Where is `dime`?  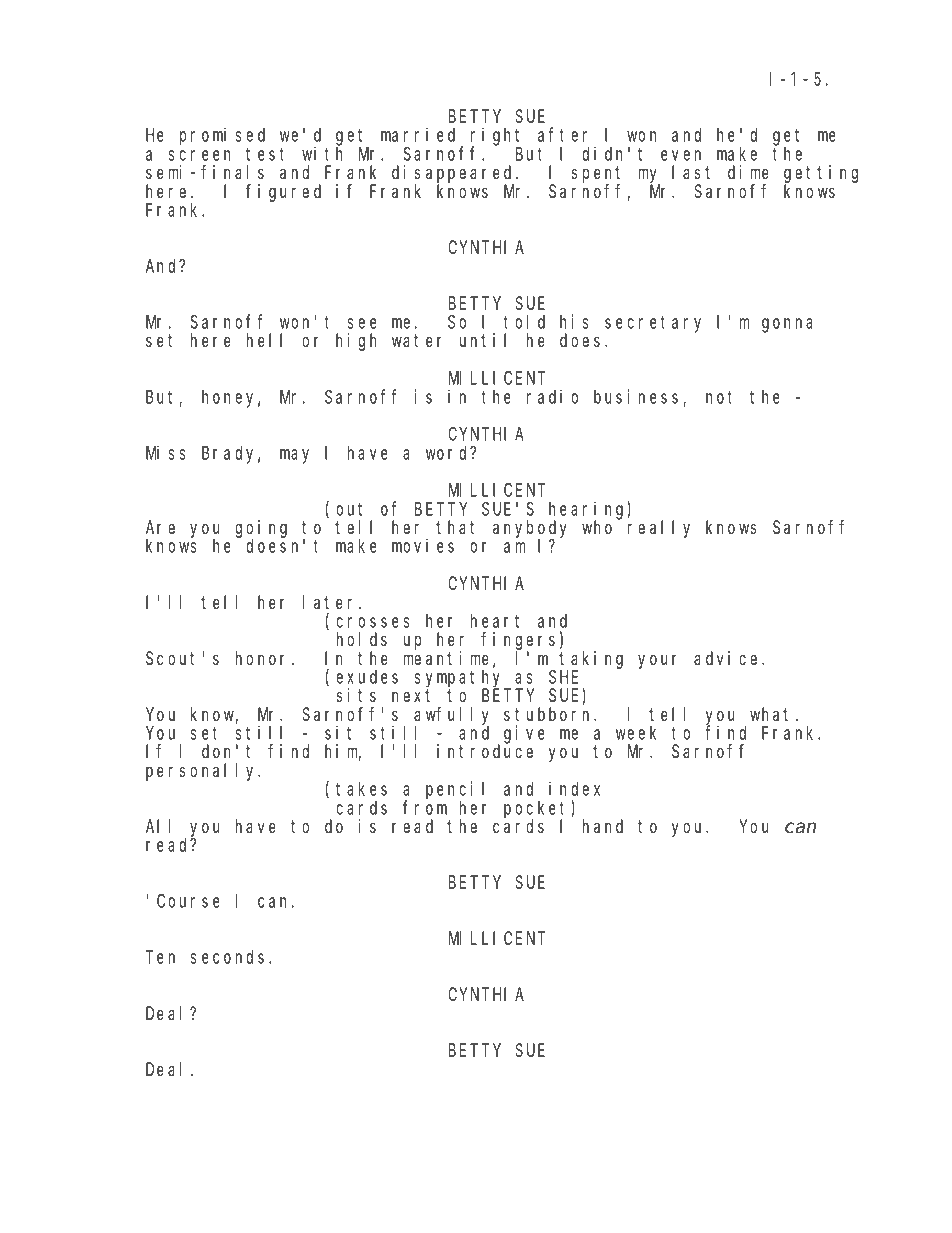 dime is located at coordinates (748, 172).
